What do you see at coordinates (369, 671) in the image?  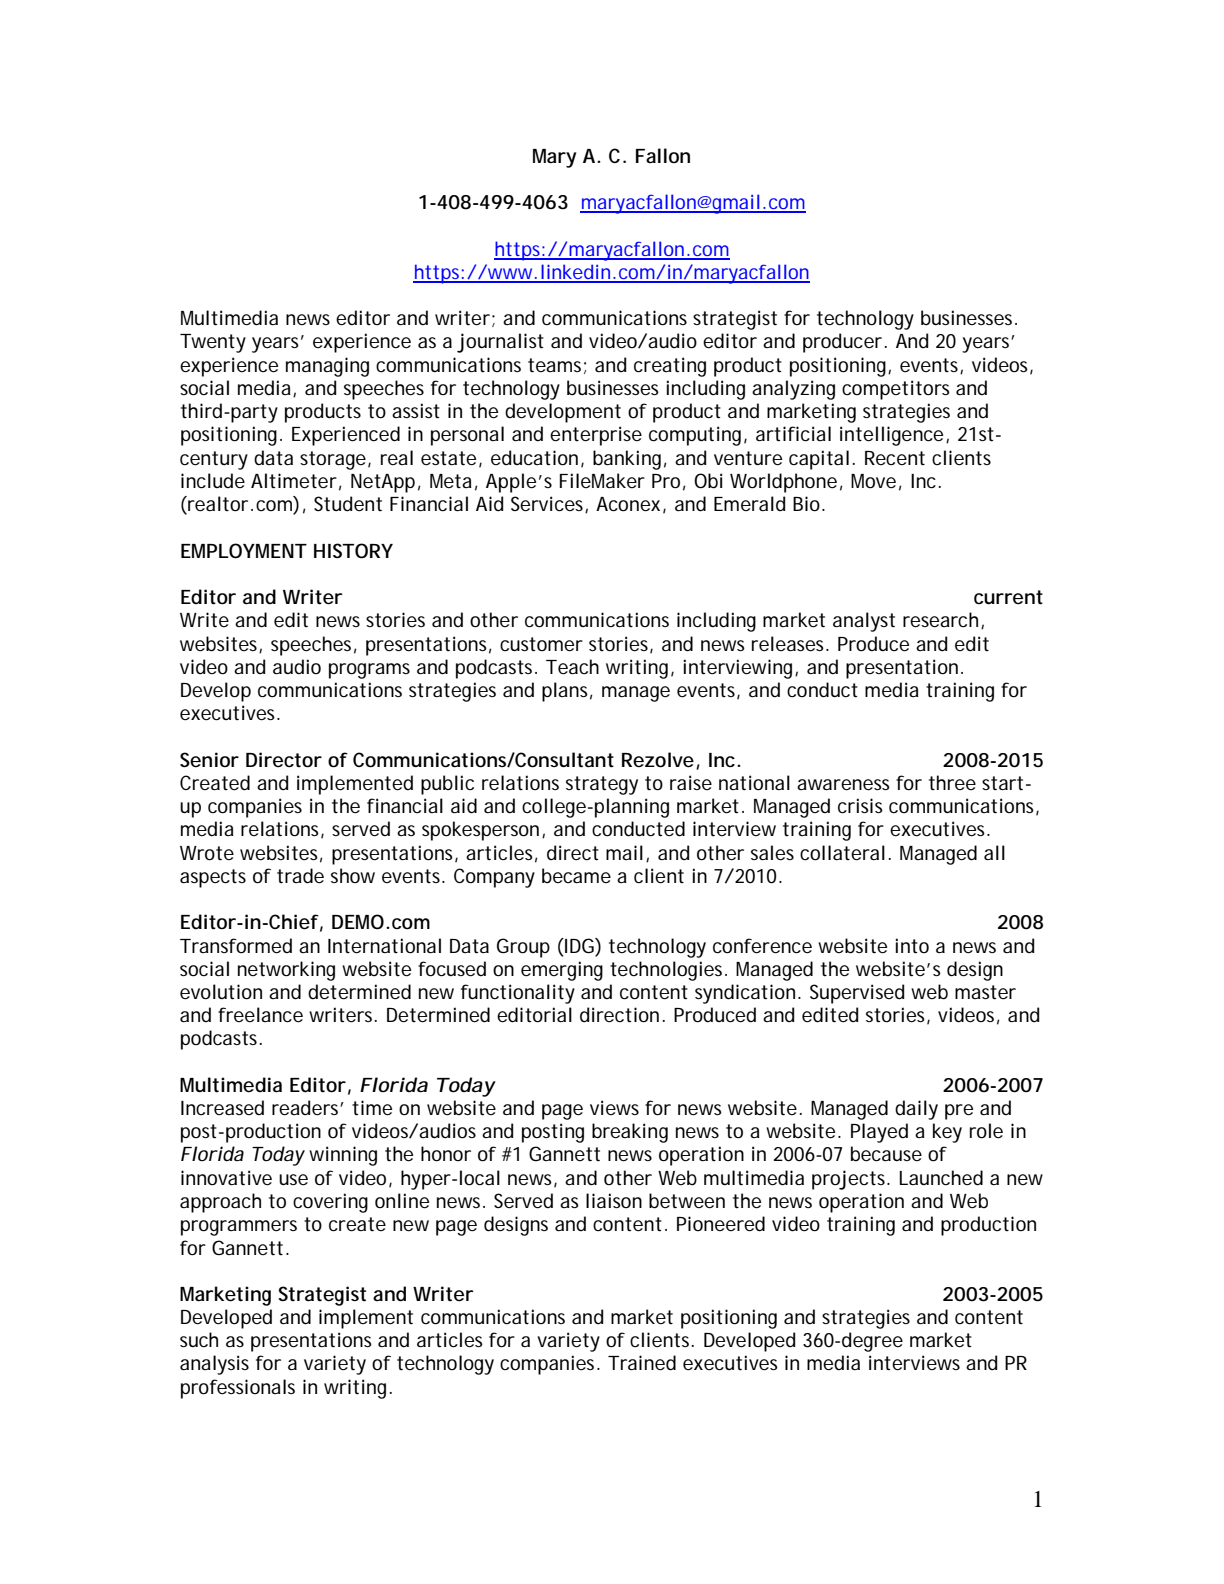 I see `programs` at bounding box center [369, 671].
